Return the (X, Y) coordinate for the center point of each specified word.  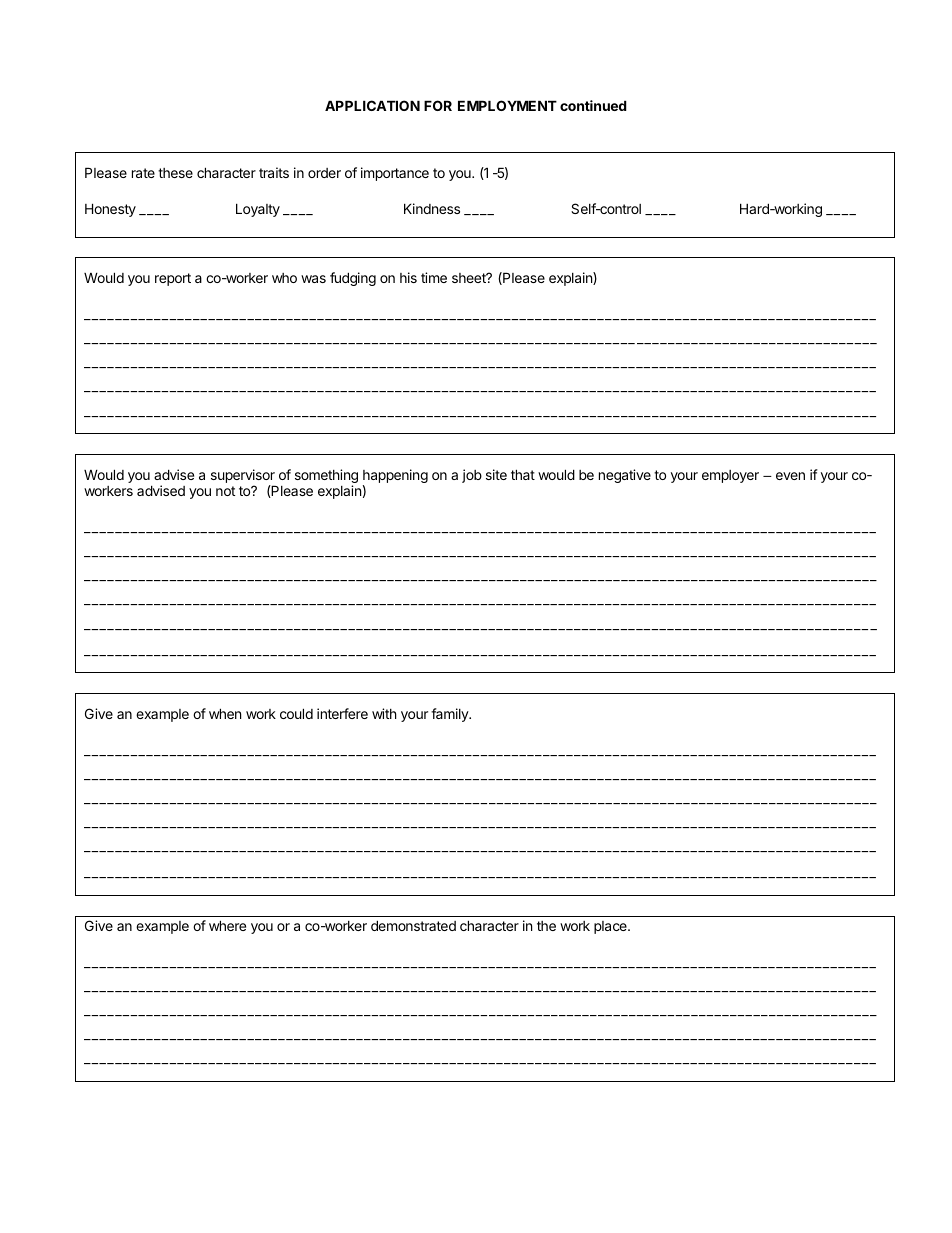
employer (730, 476)
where (227, 925)
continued (593, 105)
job (472, 476)
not (225, 491)
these (175, 173)
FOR (438, 105)
